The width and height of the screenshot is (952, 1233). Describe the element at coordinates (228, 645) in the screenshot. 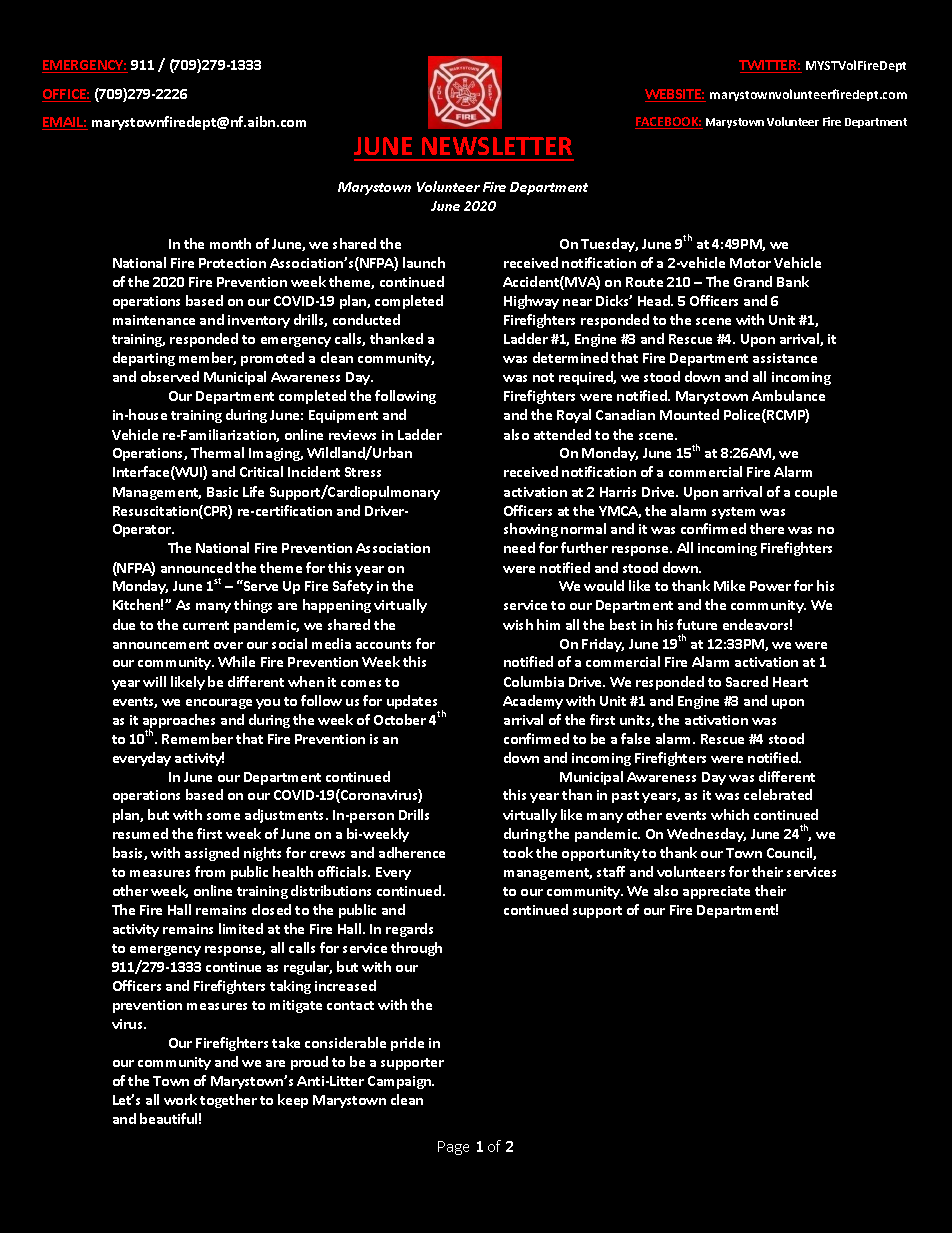

I see `over` at that location.
